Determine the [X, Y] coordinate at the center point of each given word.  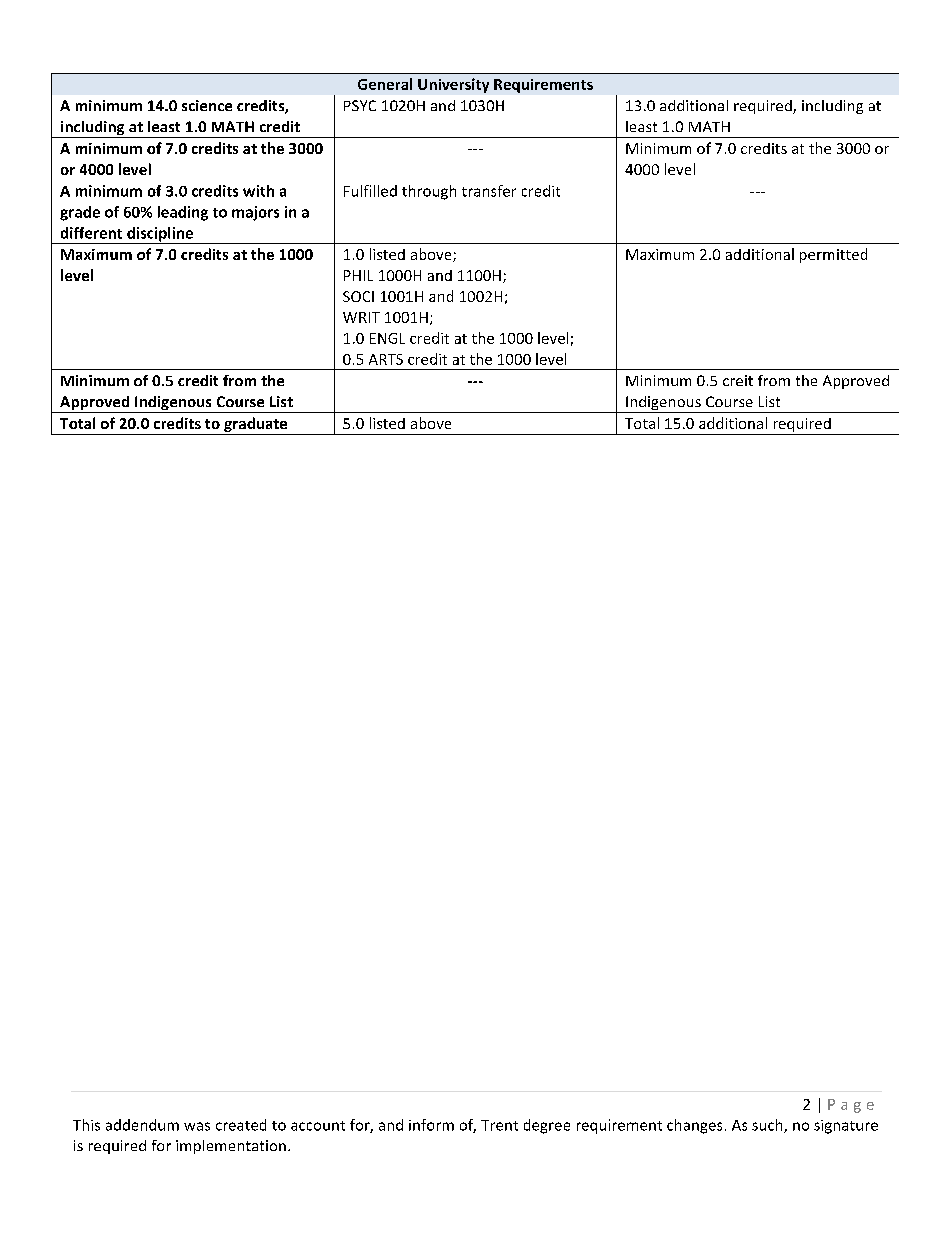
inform [431, 1125]
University [453, 85]
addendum [142, 1125]
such [768, 1126]
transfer [489, 191]
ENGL [387, 338]
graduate [256, 426]
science [207, 105]
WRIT [361, 317]
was [197, 1126]
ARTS [386, 359]
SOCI [358, 296]
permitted [833, 255]
